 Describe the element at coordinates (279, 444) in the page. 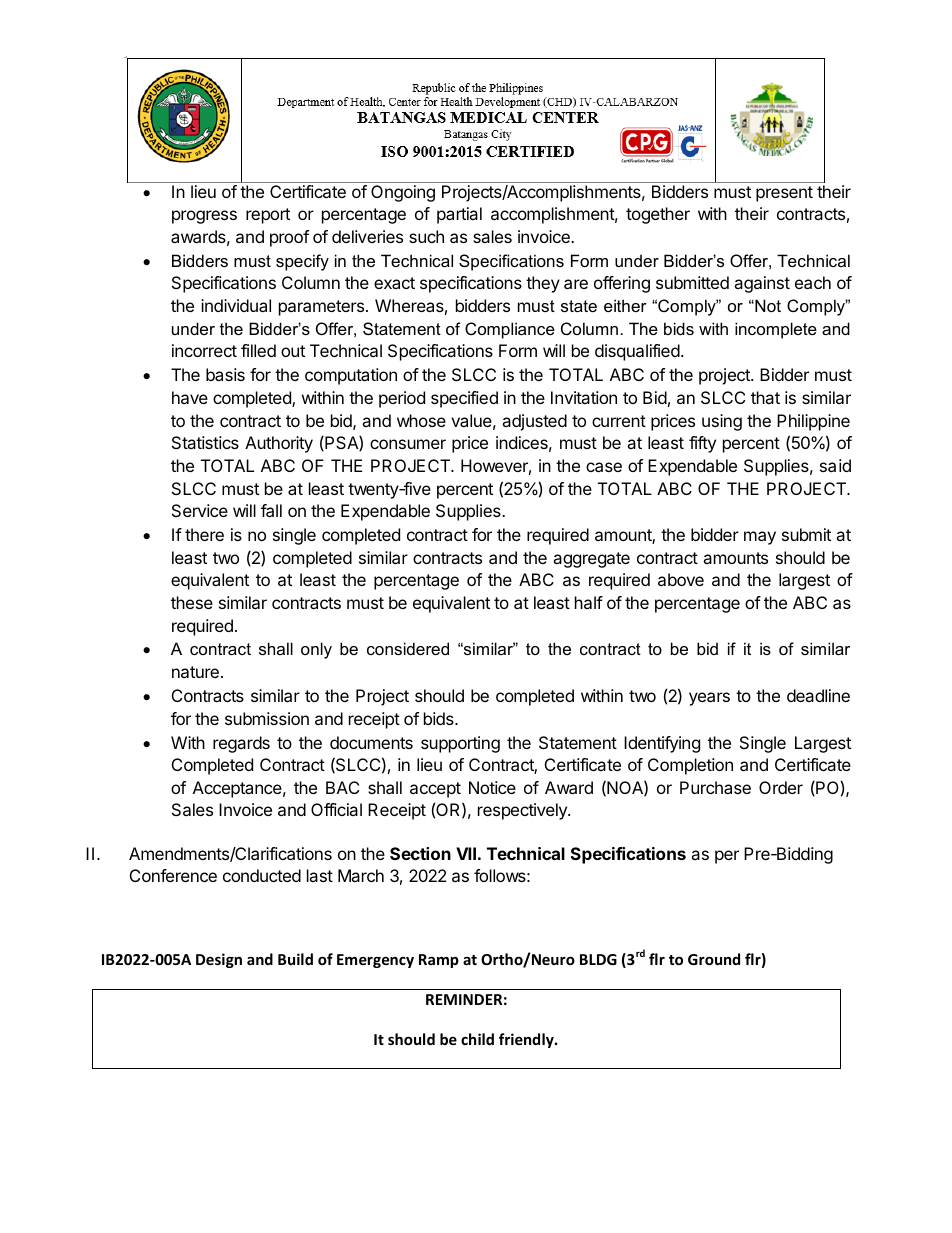

I see `Authority` at that location.
